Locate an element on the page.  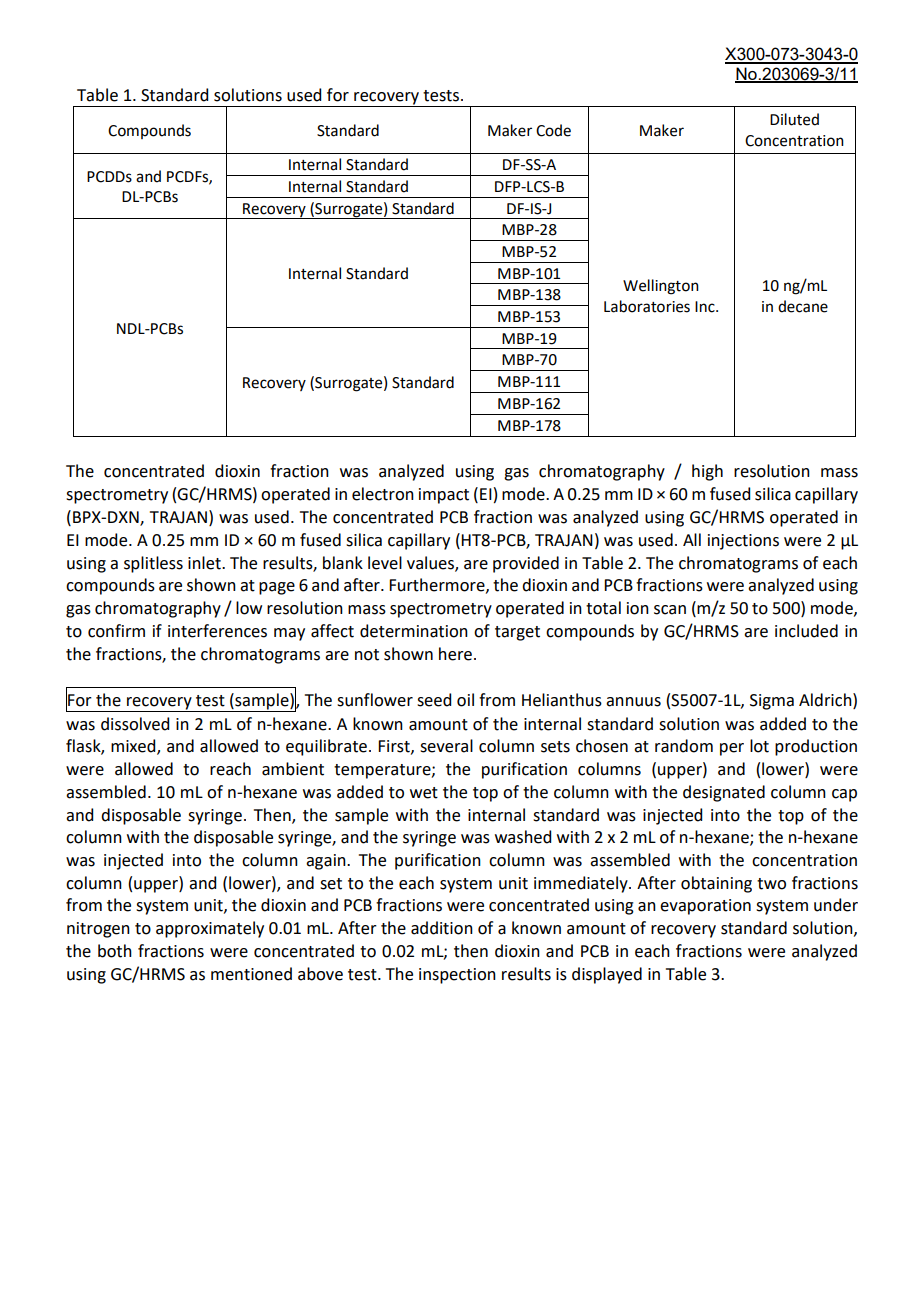
several is located at coordinates (446, 746).
